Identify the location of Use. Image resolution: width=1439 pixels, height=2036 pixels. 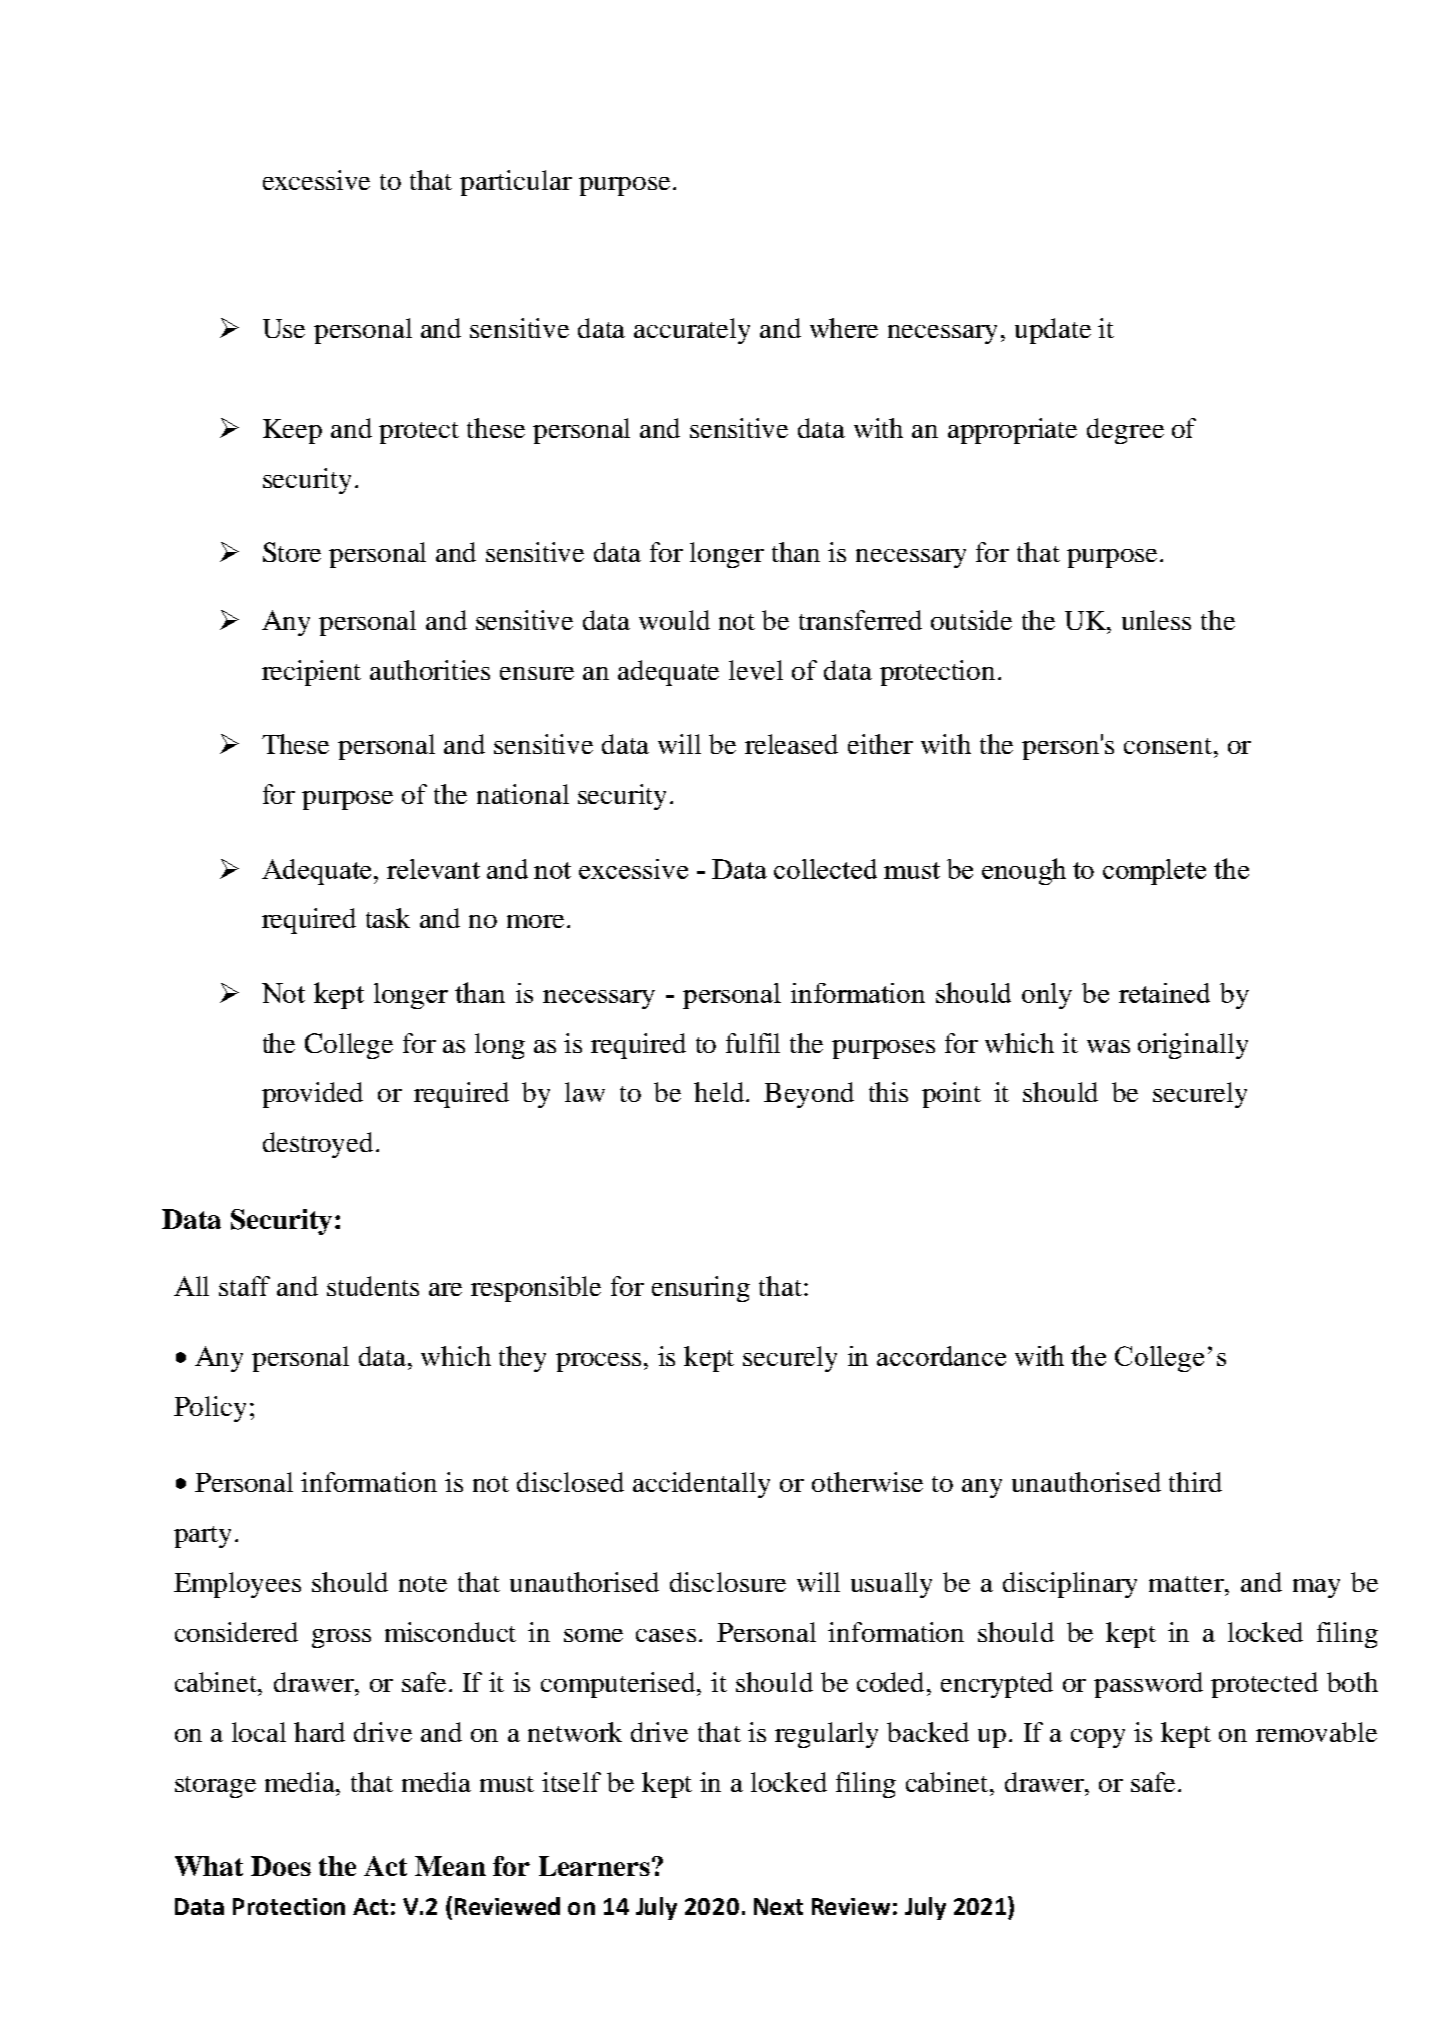
(284, 328).
